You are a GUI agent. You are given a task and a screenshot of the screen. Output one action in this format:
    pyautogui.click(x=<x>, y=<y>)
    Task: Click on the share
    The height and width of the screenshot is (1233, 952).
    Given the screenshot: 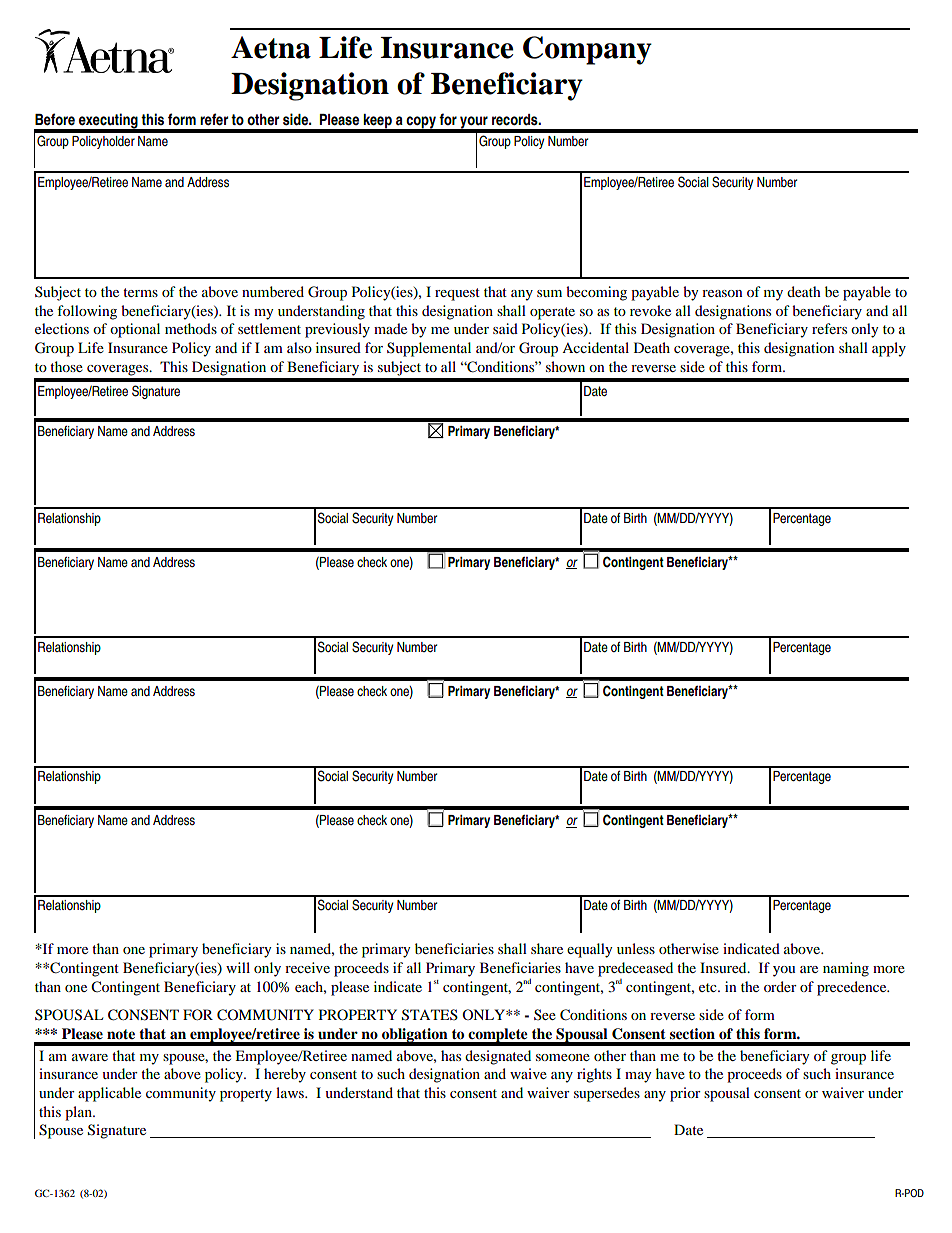 What is the action you would take?
    pyautogui.click(x=547, y=948)
